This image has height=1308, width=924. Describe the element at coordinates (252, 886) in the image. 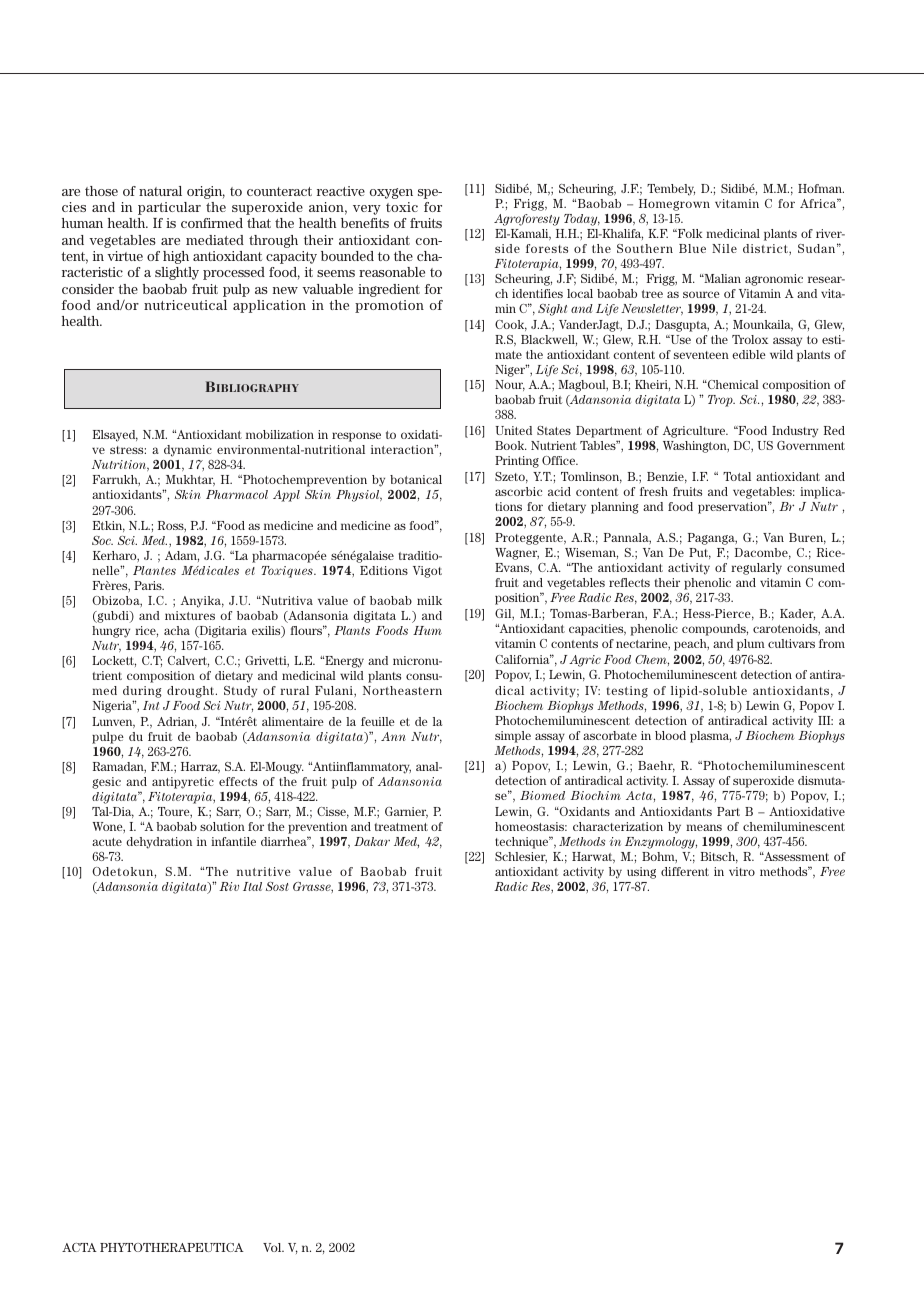

I see `Ital` at that location.
